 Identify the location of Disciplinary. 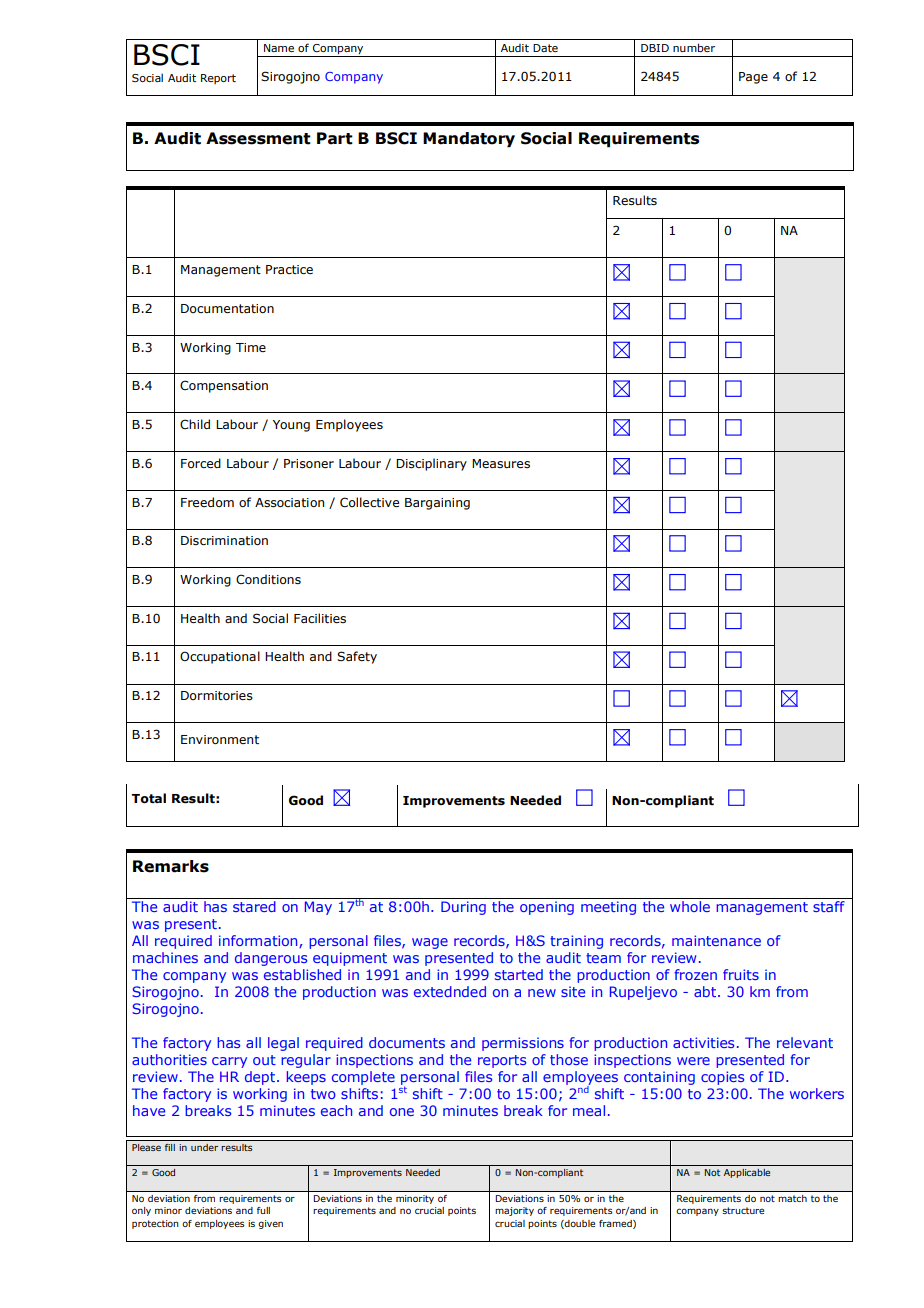
(431, 464).
